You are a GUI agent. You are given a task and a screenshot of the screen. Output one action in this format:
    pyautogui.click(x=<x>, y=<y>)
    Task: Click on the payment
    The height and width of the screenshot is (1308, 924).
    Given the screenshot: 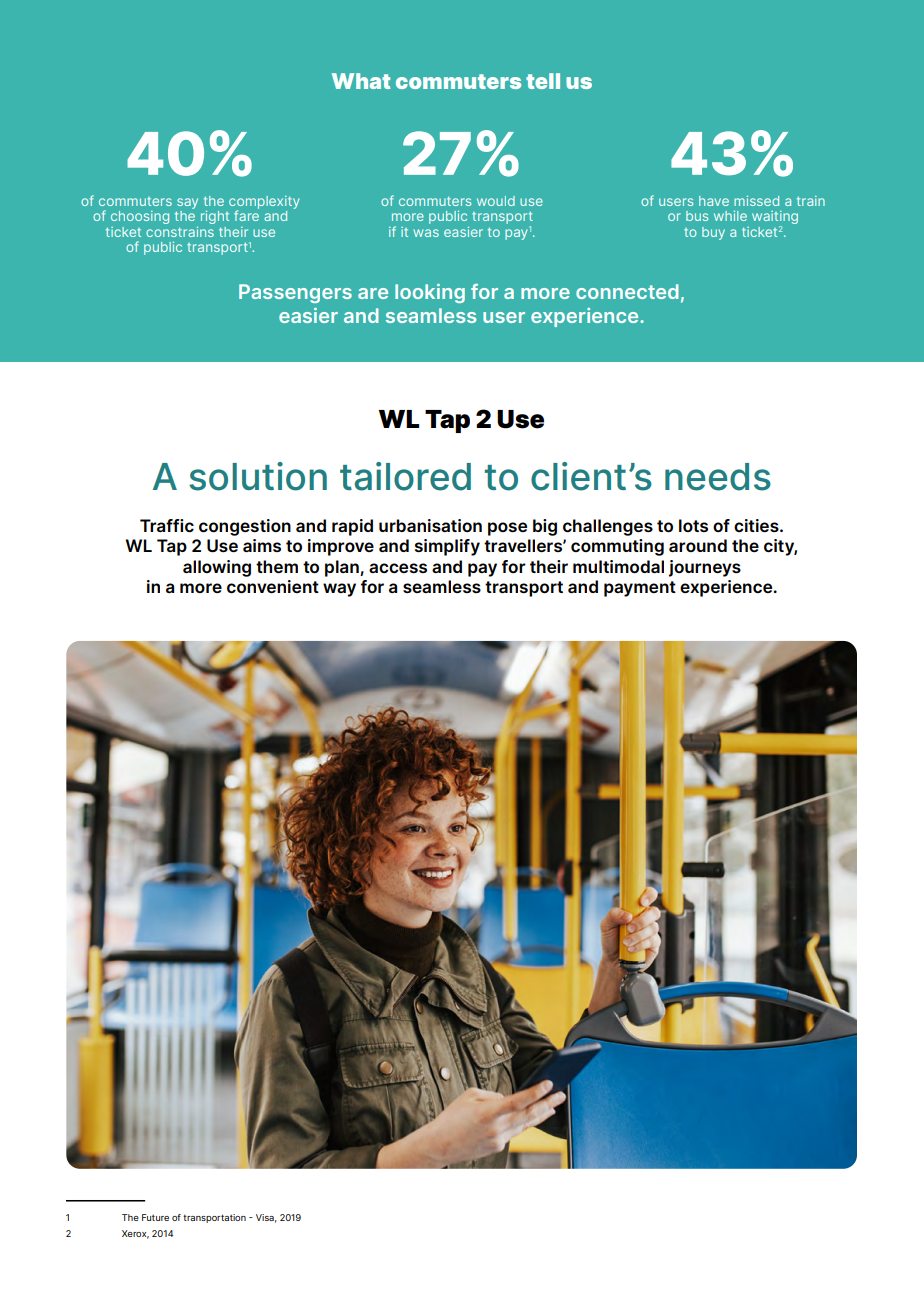 What is the action you would take?
    pyautogui.click(x=640, y=589)
